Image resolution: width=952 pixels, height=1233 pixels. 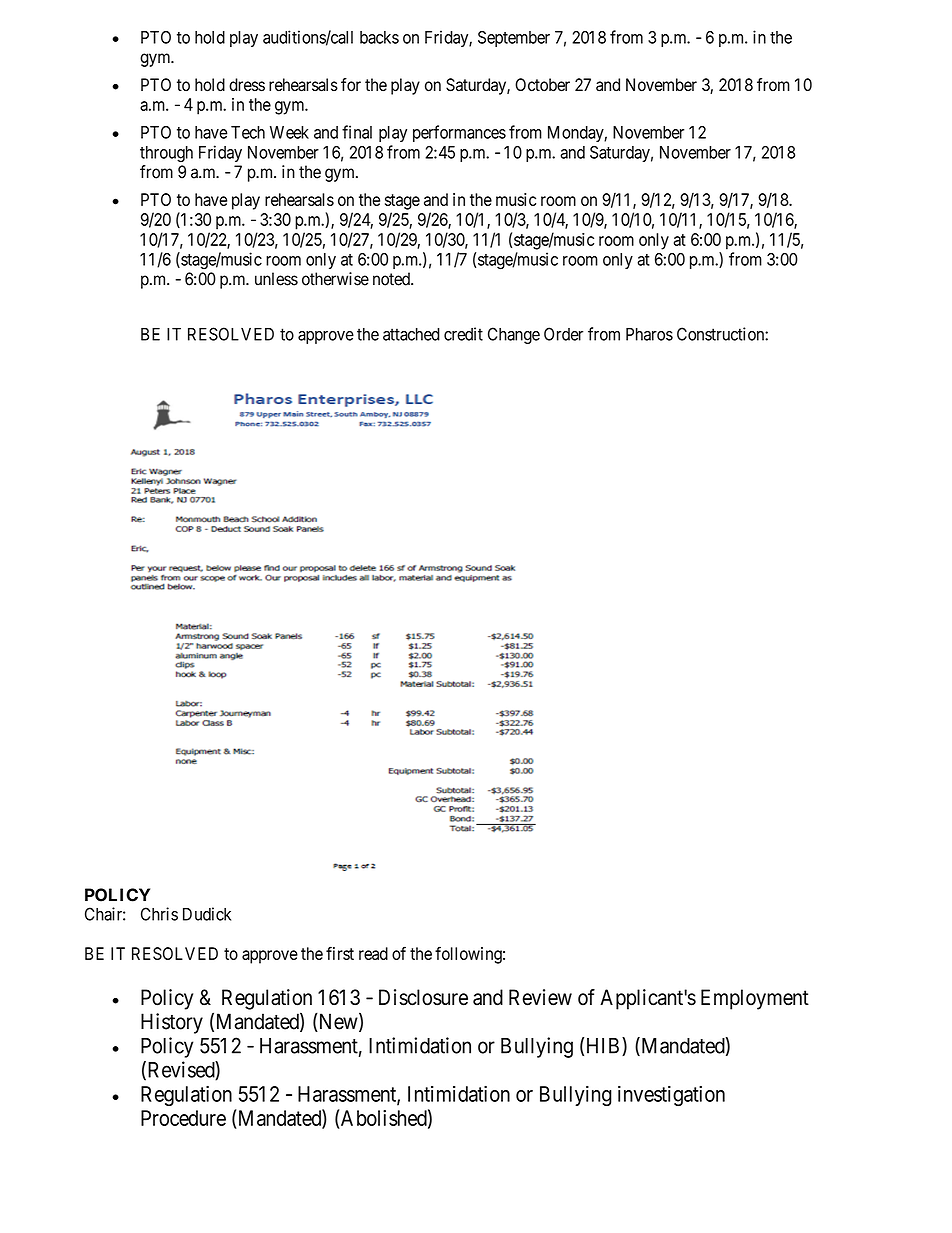 I want to click on October, so click(x=542, y=85).
